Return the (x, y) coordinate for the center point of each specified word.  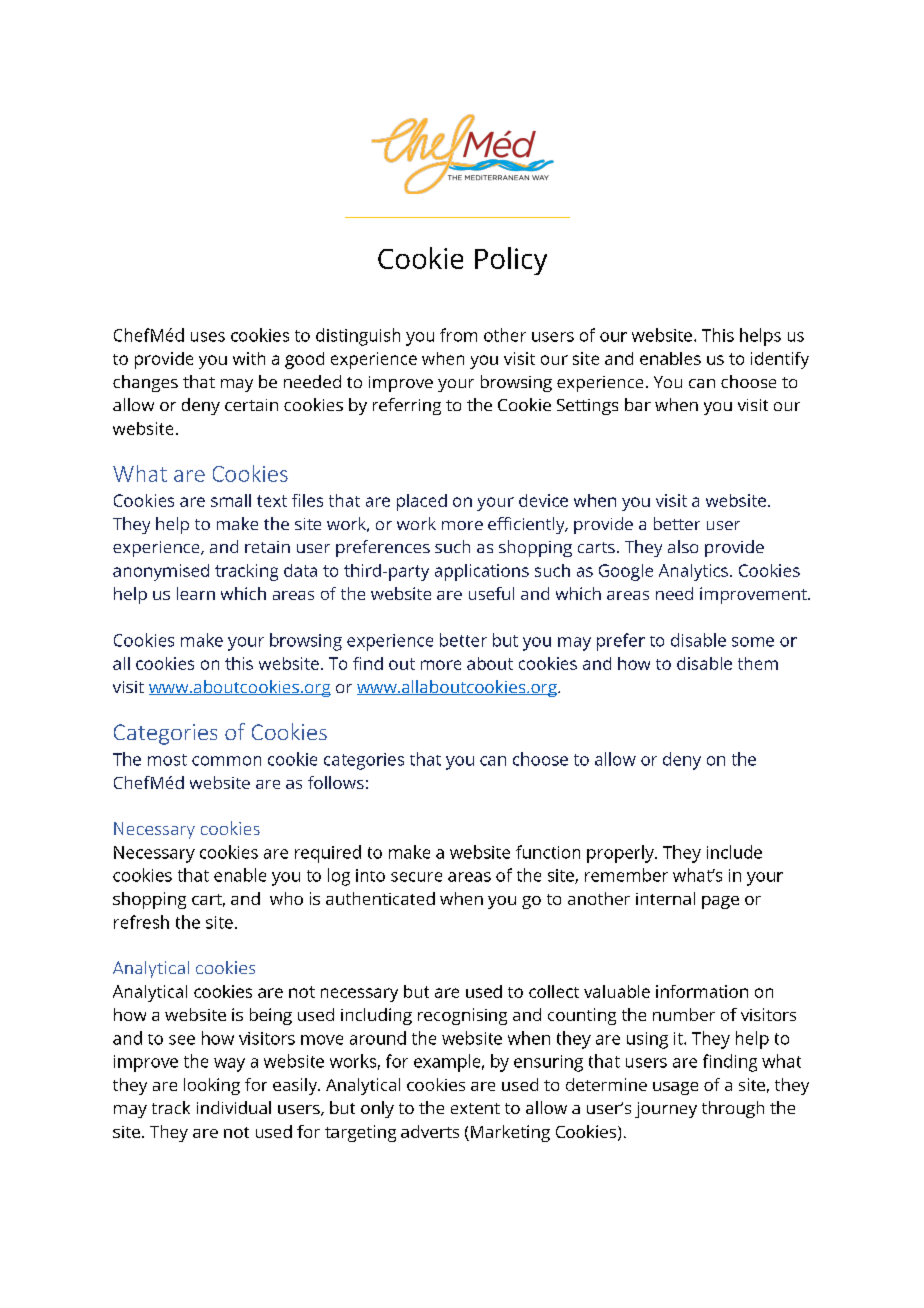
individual (234, 1107)
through (733, 1109)
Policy (511, 261)
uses (208, 337)
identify (780, 360)
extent (475, 1108)
